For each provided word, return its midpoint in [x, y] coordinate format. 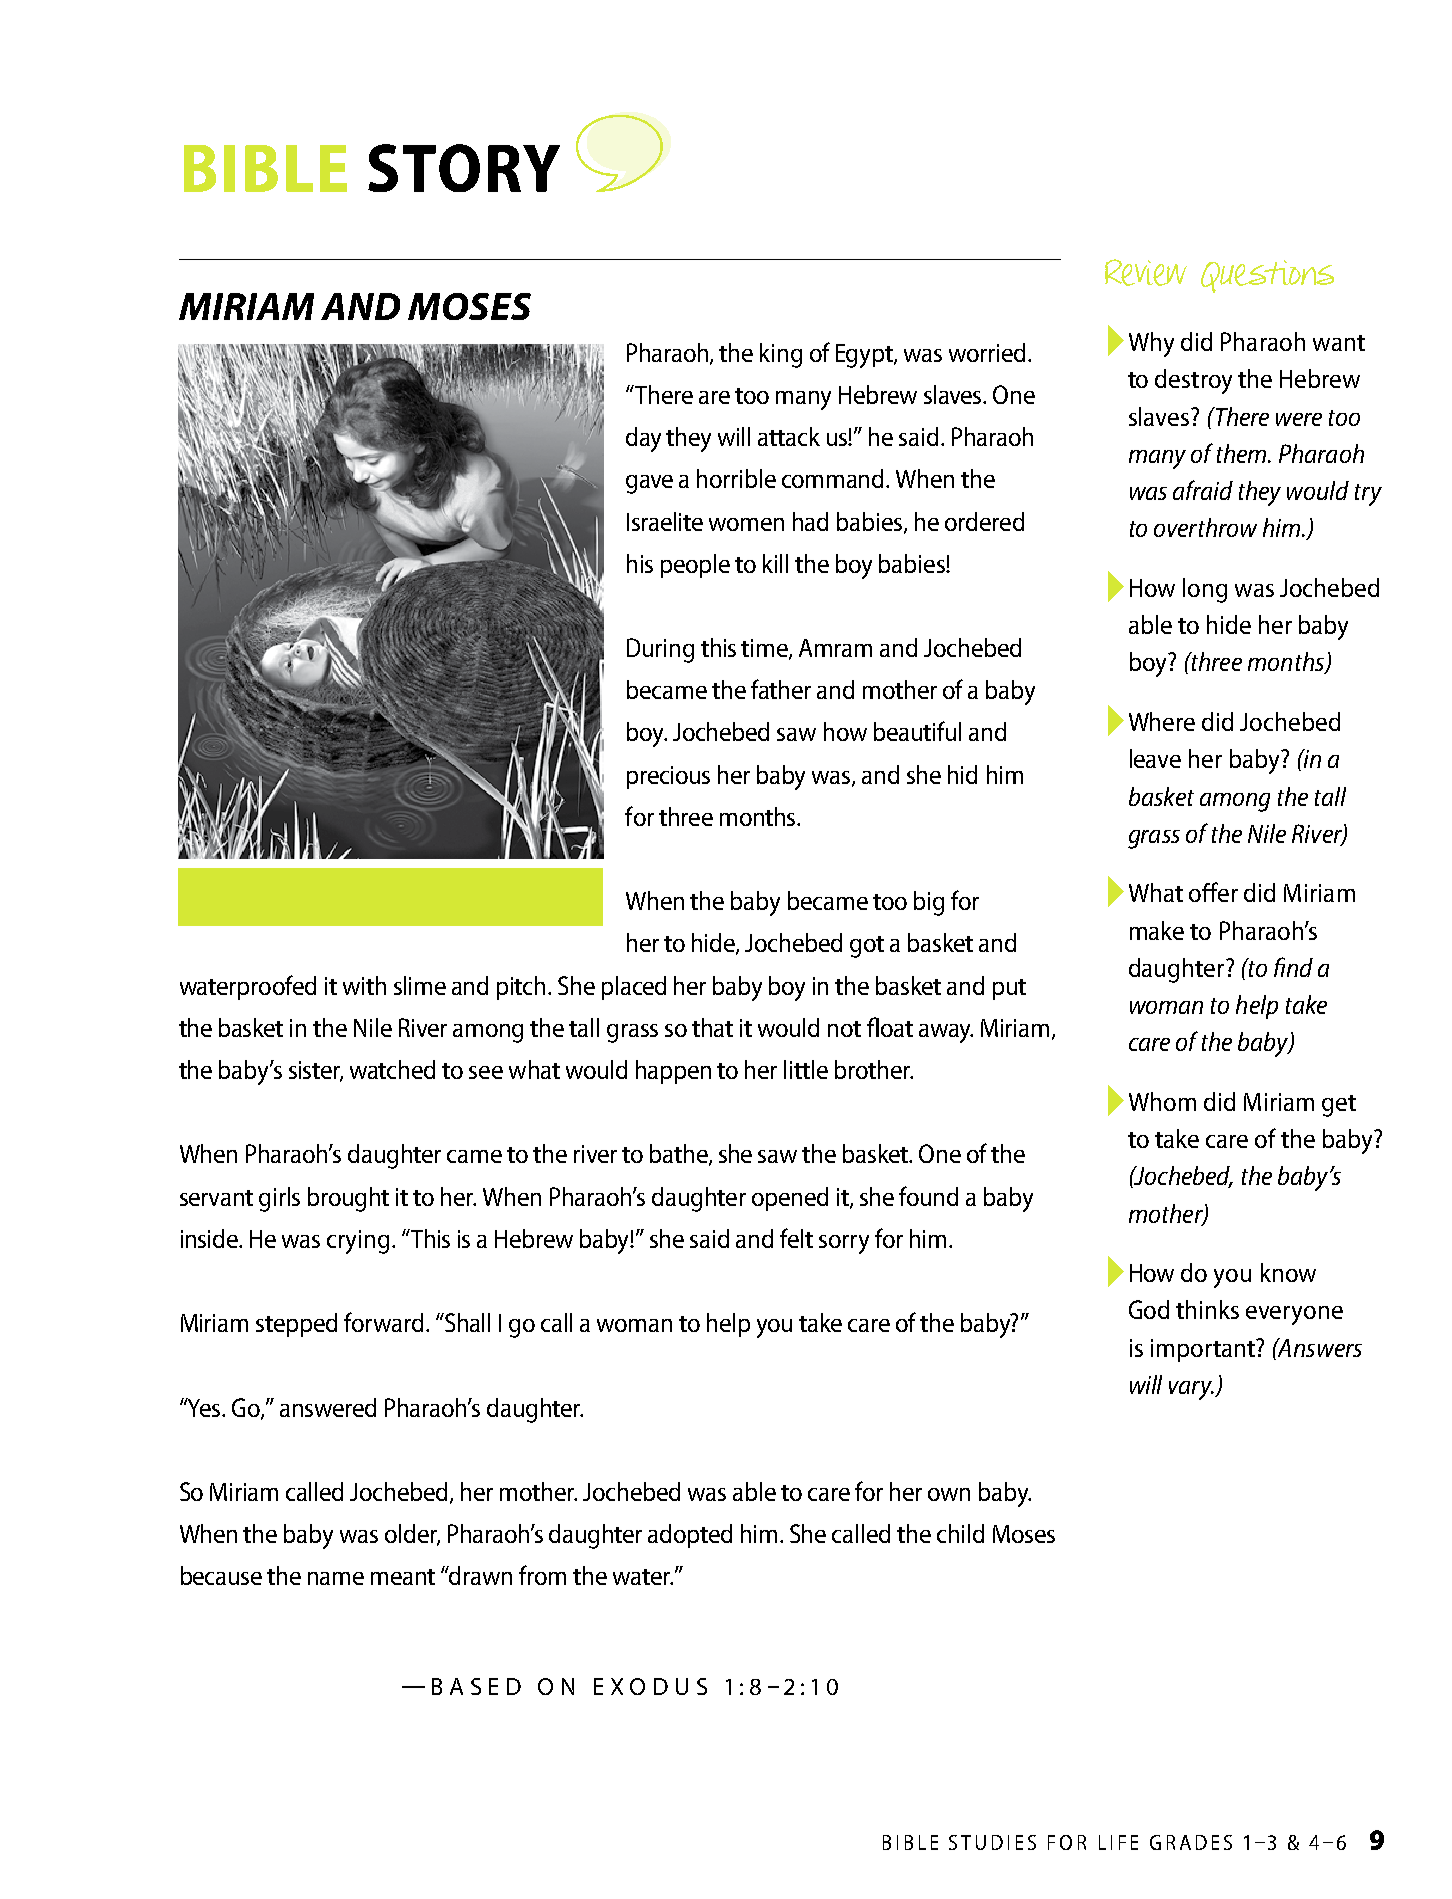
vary [1191, 1390]
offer [1213, 892]
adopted [690, 1536]
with [364, 985]
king [781, 355]
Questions [1267, 276]
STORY [464, 168]
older [412, 1535]
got [867, 947]
